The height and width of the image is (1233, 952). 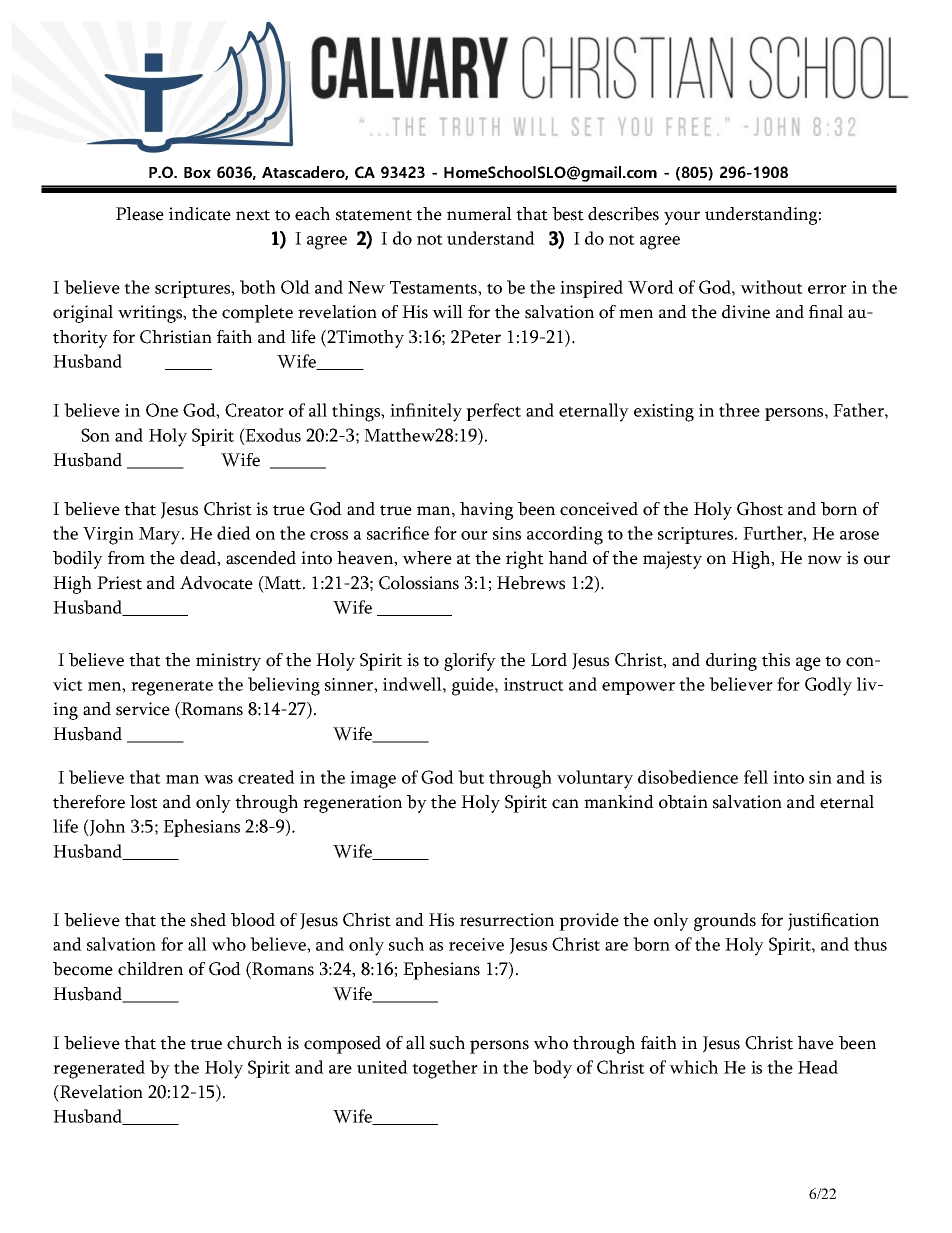 I want to click on Advocate, so click(x=216, y=583).
